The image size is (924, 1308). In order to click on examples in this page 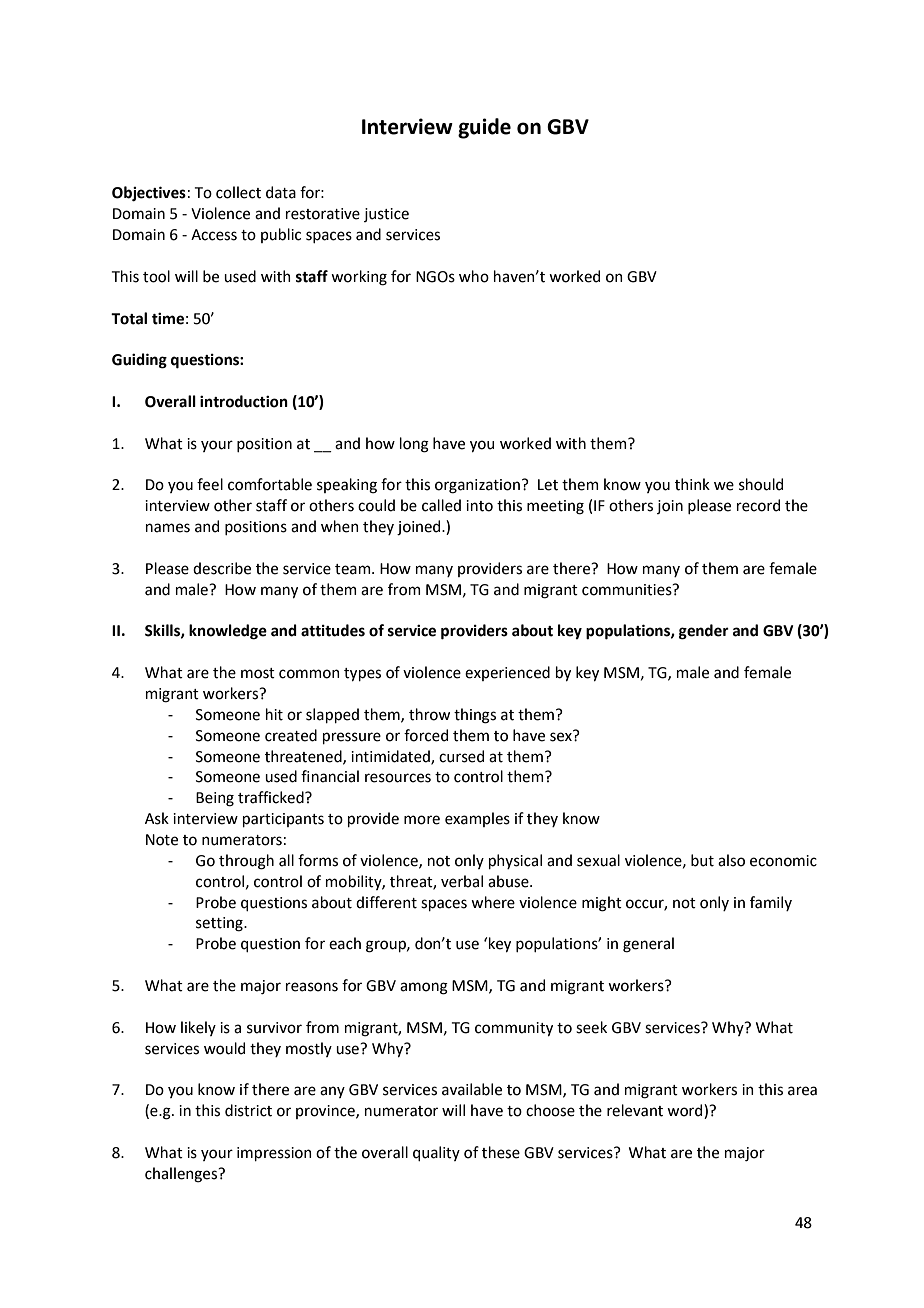, I will do `click(477, 819)`.
